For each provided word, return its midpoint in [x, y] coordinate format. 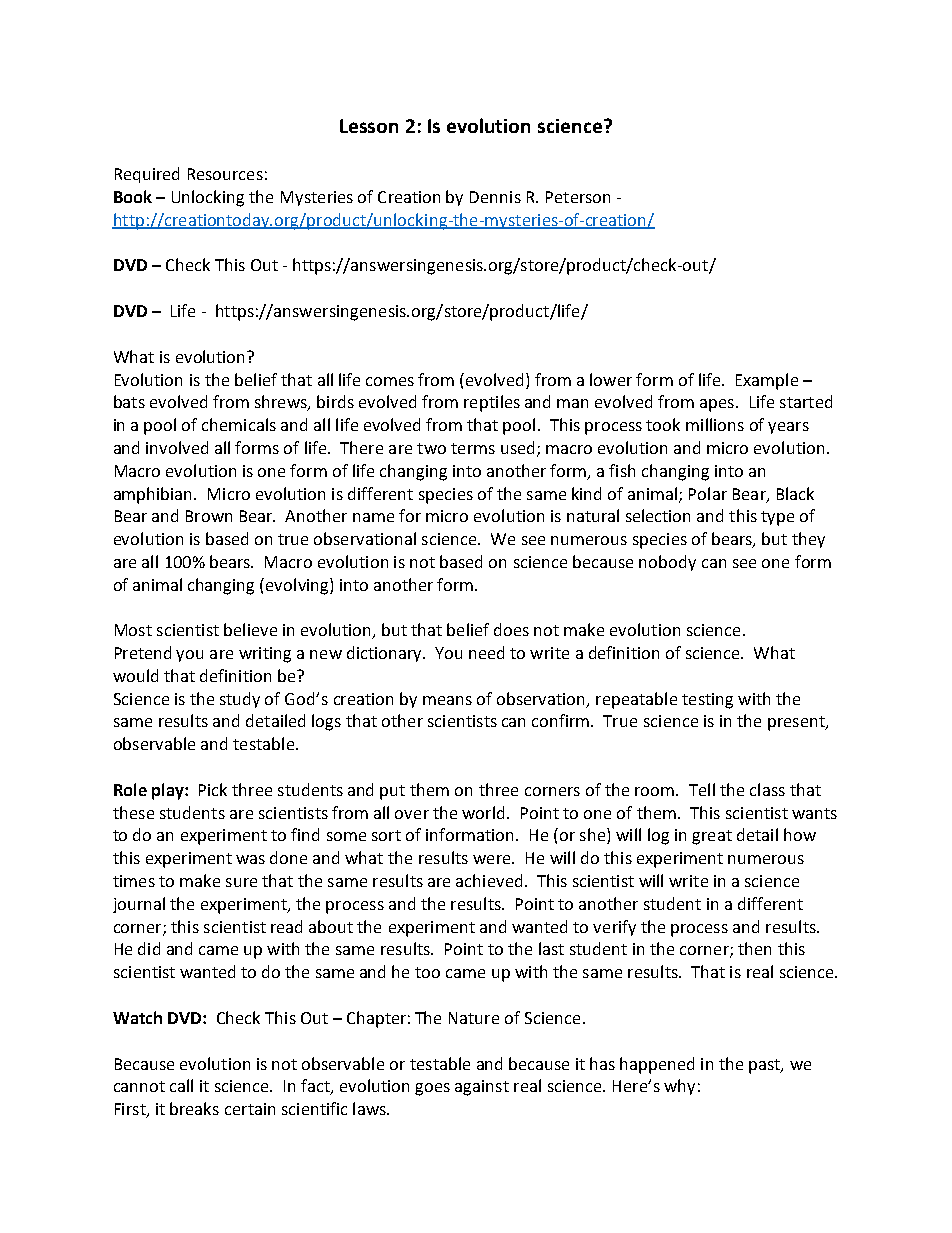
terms [473, 448]
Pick [213, 789]
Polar [708, 493]
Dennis [495, 197]
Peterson [578, 197]
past [765, 1066]
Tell [702, 789]
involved [177, 447]
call [181, 1085]
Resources [225, 174]
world [485, 812]
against [482, 1088]
